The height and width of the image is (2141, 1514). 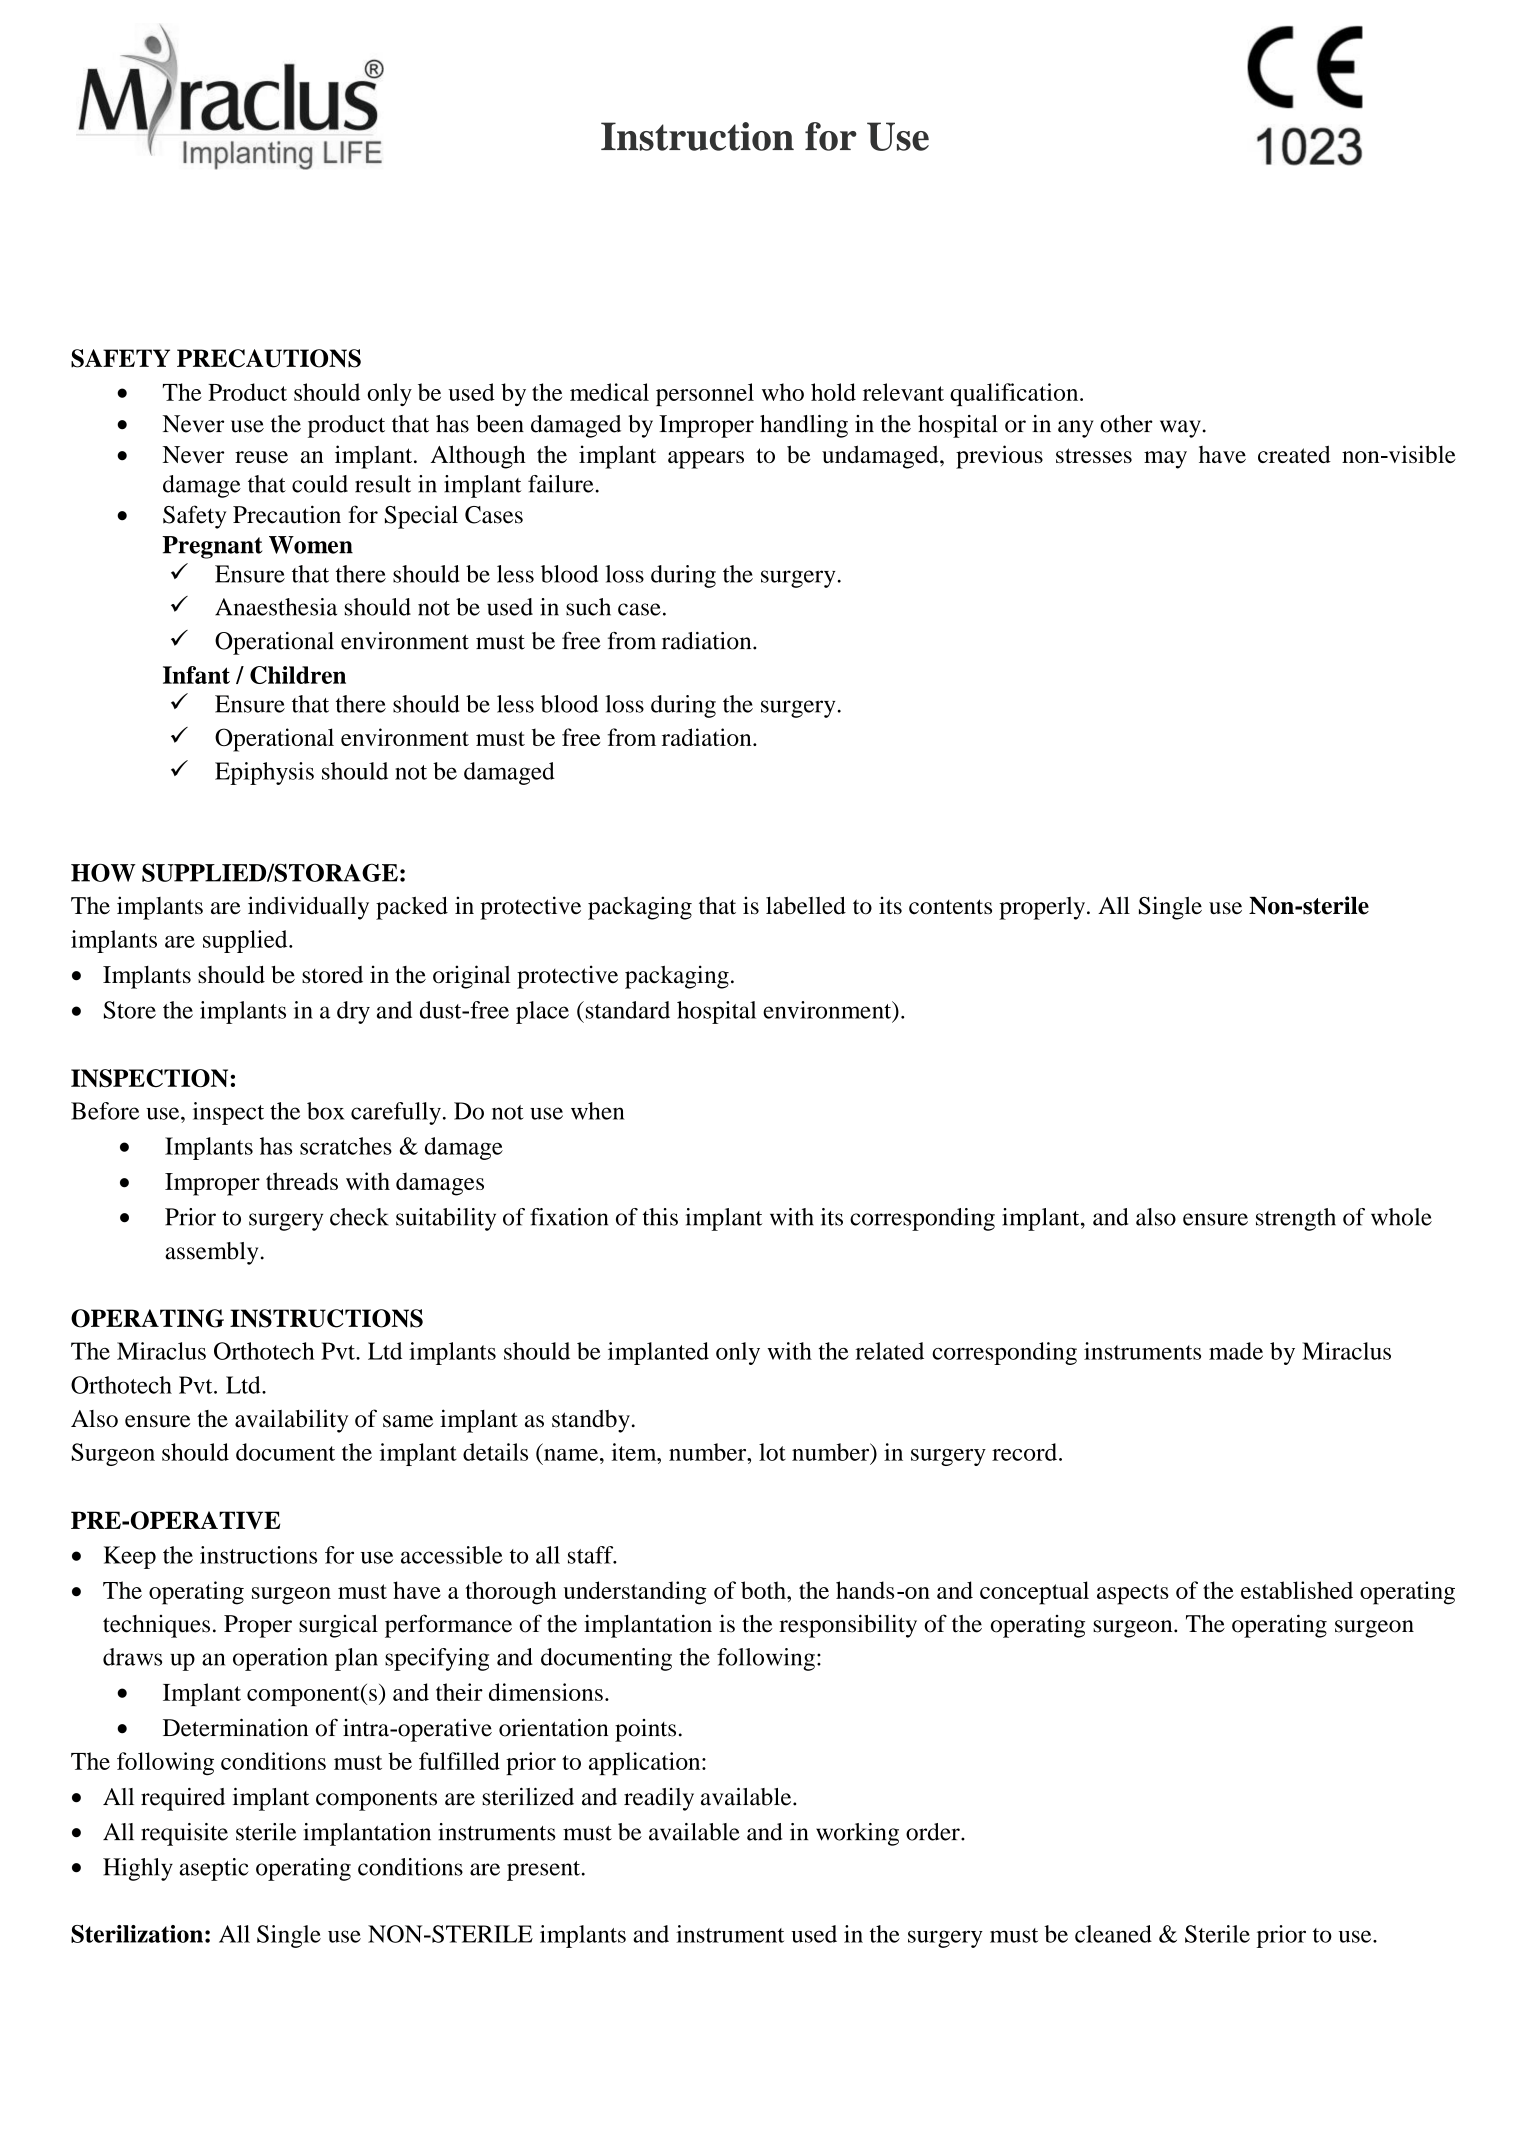 I want to click on handling, so click(x=804, y=426).
